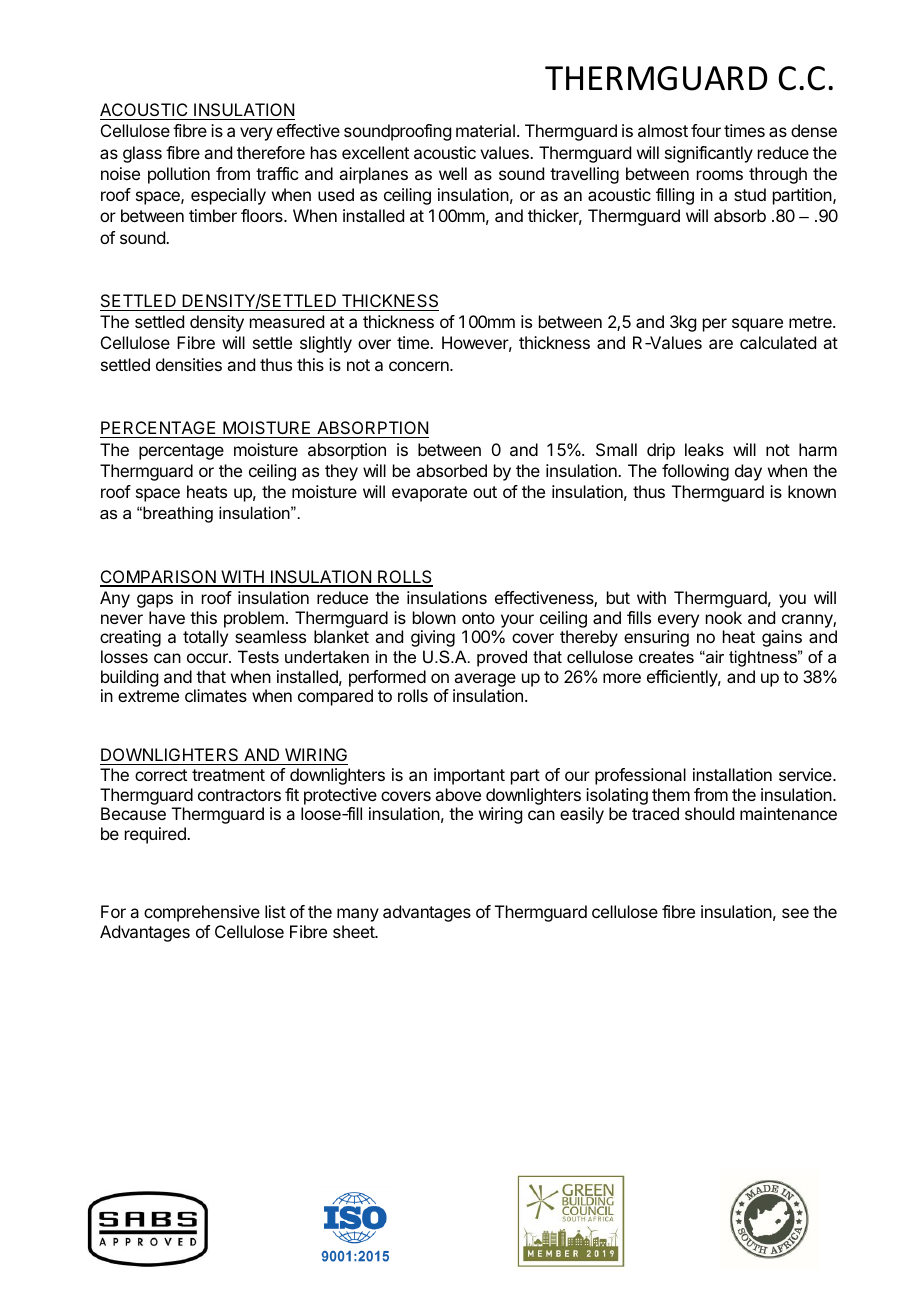  Describe the element at coordinates (795, 913) in the page. I see `see` at that location.
